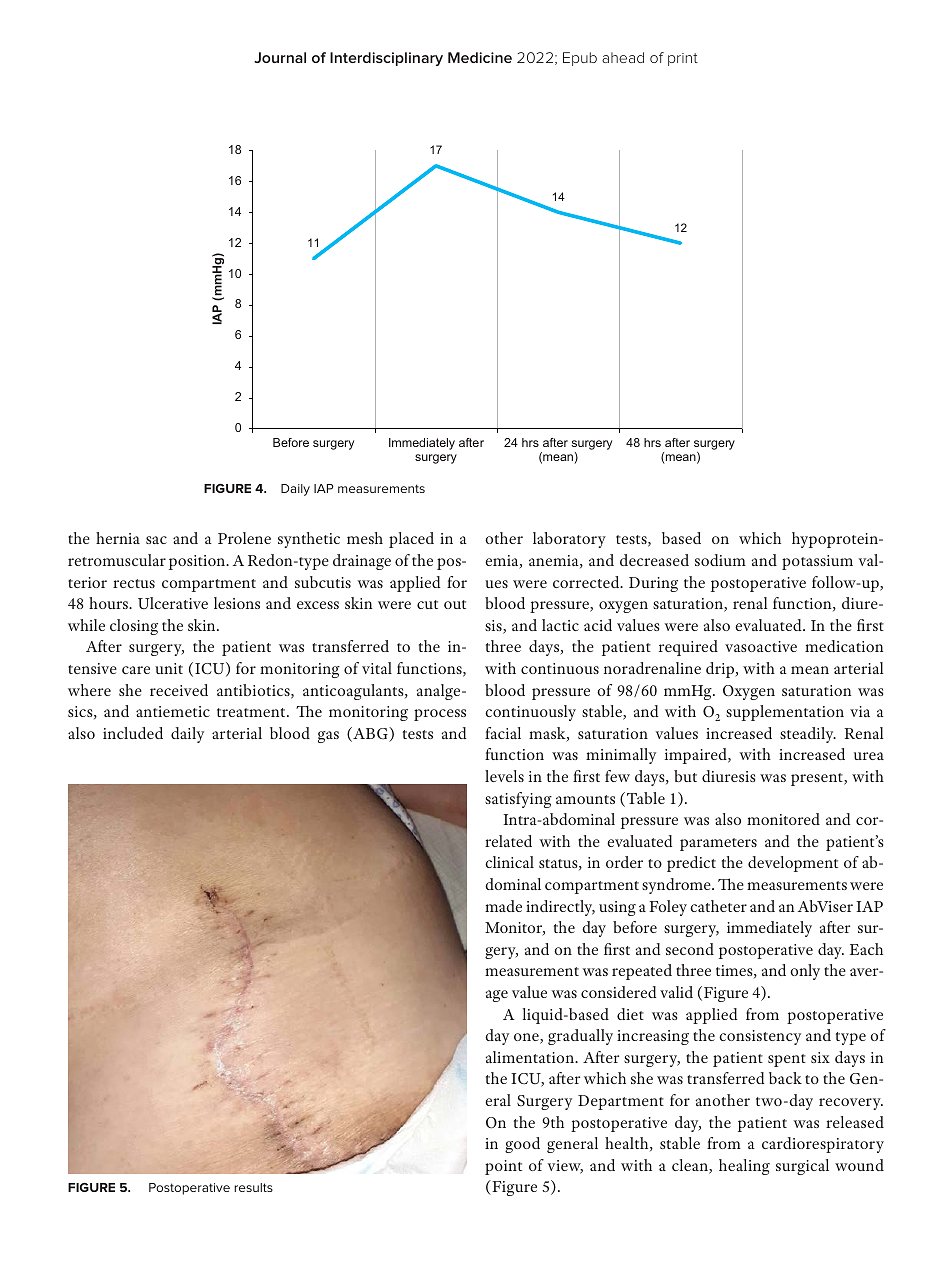  Describe the element at coordinates (280, 57) in the image. I see `Journal` at that location.
